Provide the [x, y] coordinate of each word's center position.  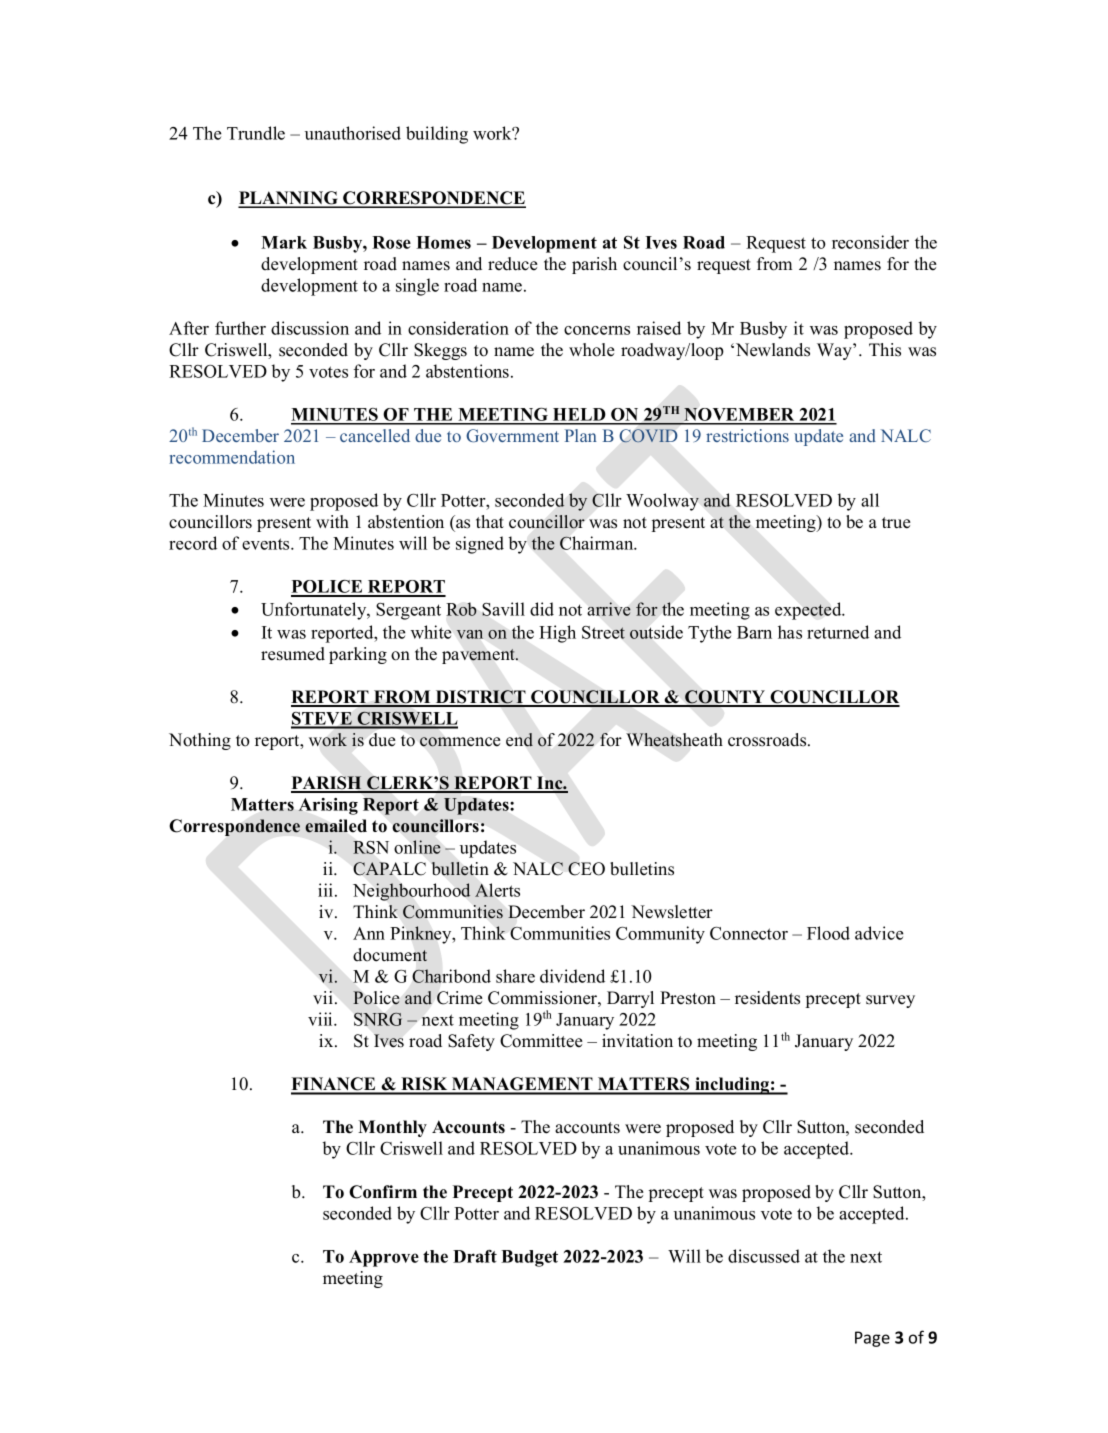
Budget [529, 1258]
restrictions [747, 435]
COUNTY [725, 698]
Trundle [256, 133]
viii [321, 1019]
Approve [384, 1258]
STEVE [322, 720]
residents [767, 998]
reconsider [870, 242]
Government [512, 435]
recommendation [232, 457]
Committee [541, 1041]
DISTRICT [481, 698]
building [437, 135]
